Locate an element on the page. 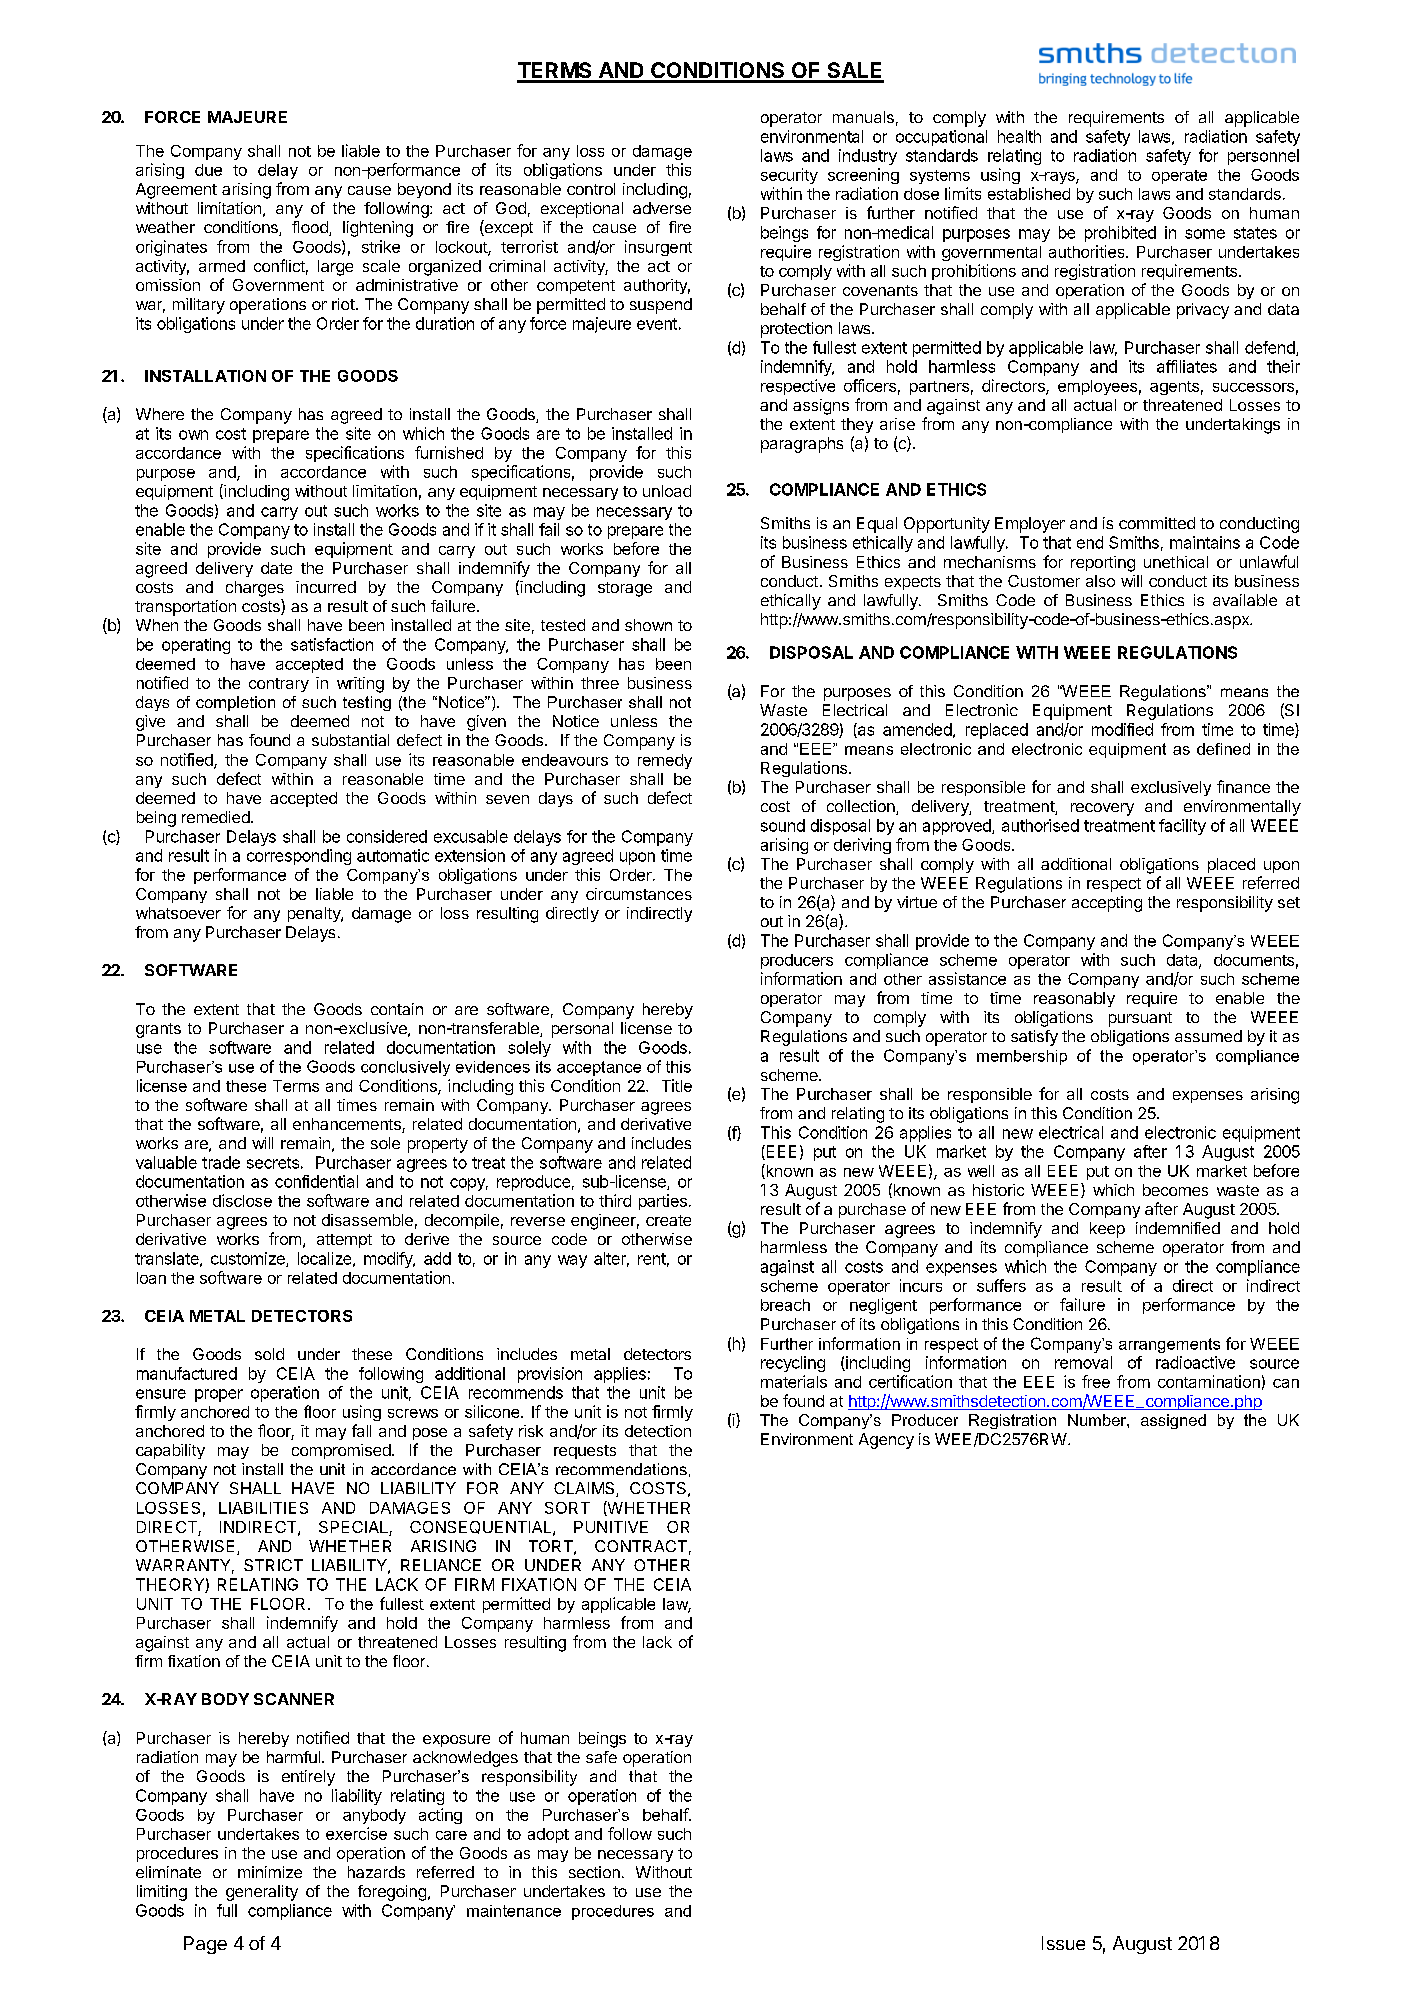 This image has width=1418, height=2006. flood is located at coordinates (311, 228).
